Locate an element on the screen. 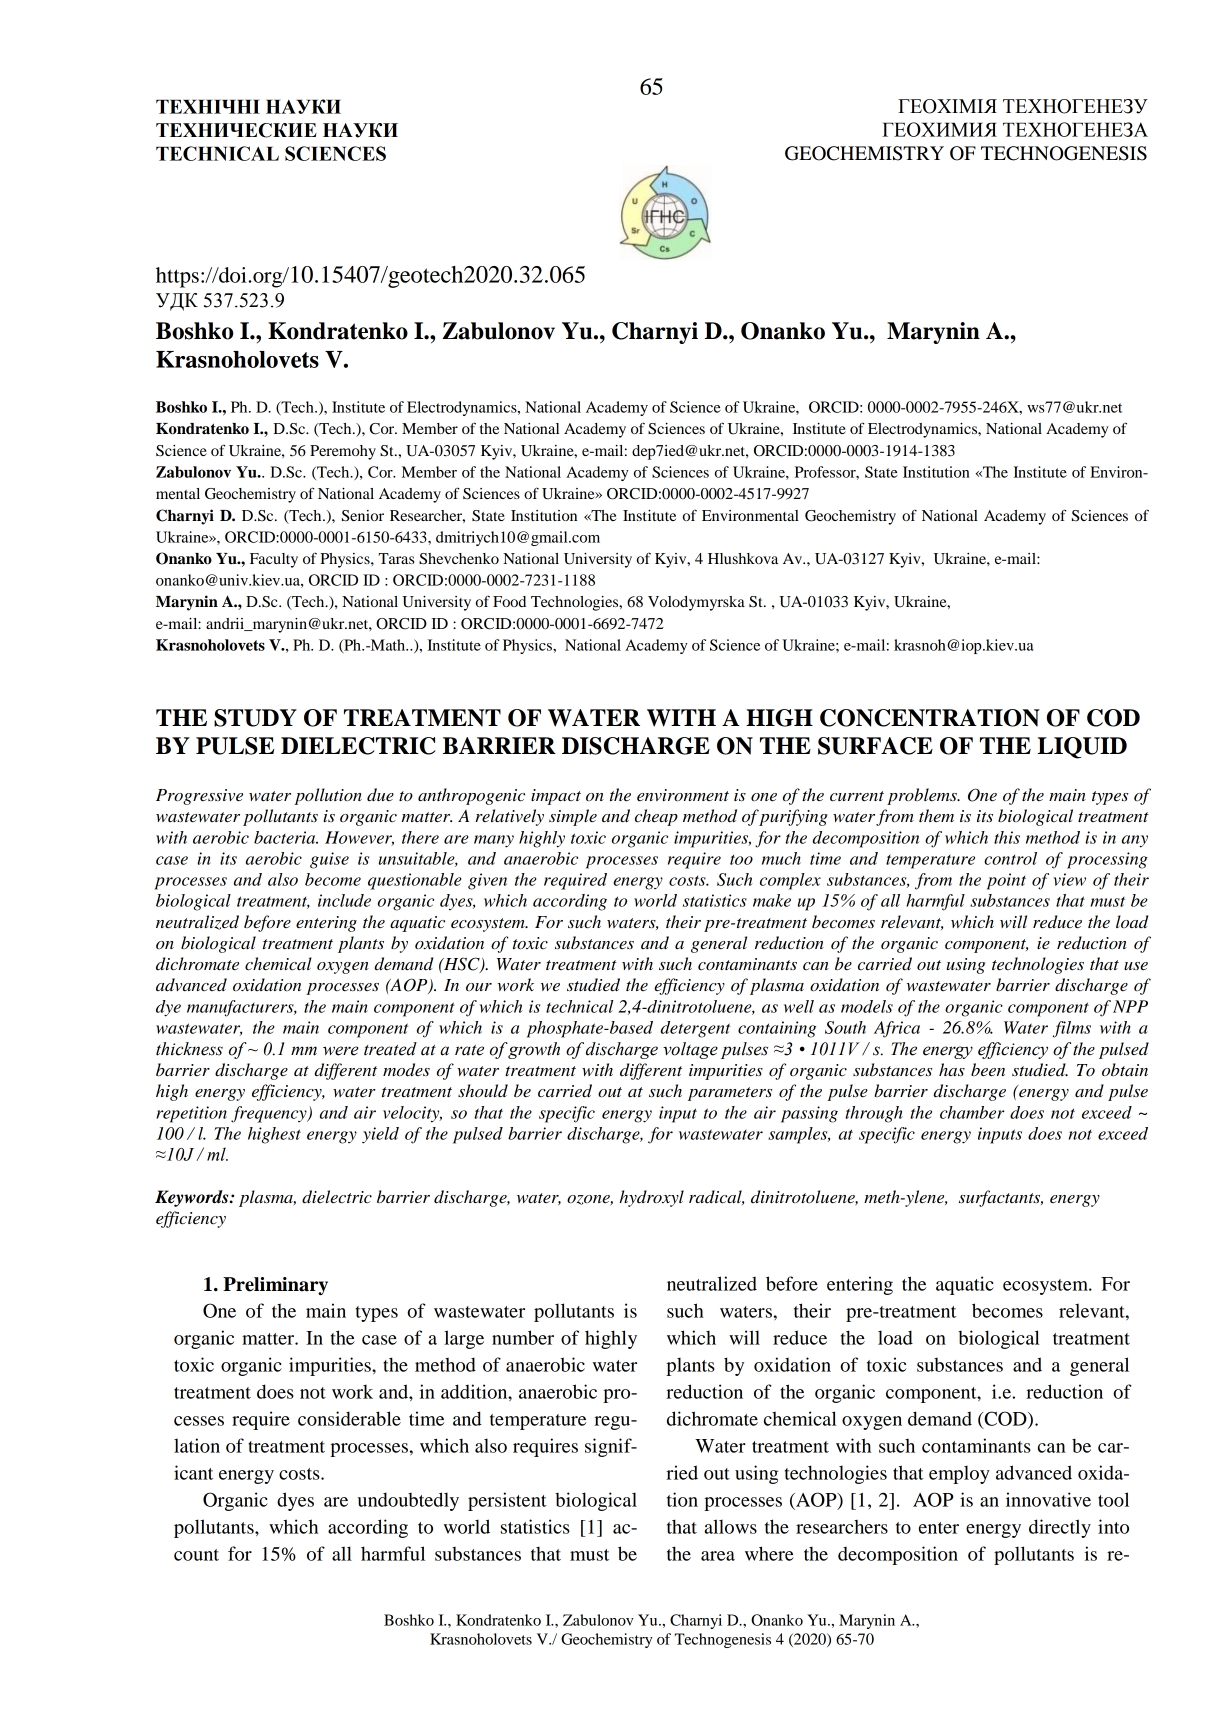  hydroxyl is located at coordinates (651, 1198).
